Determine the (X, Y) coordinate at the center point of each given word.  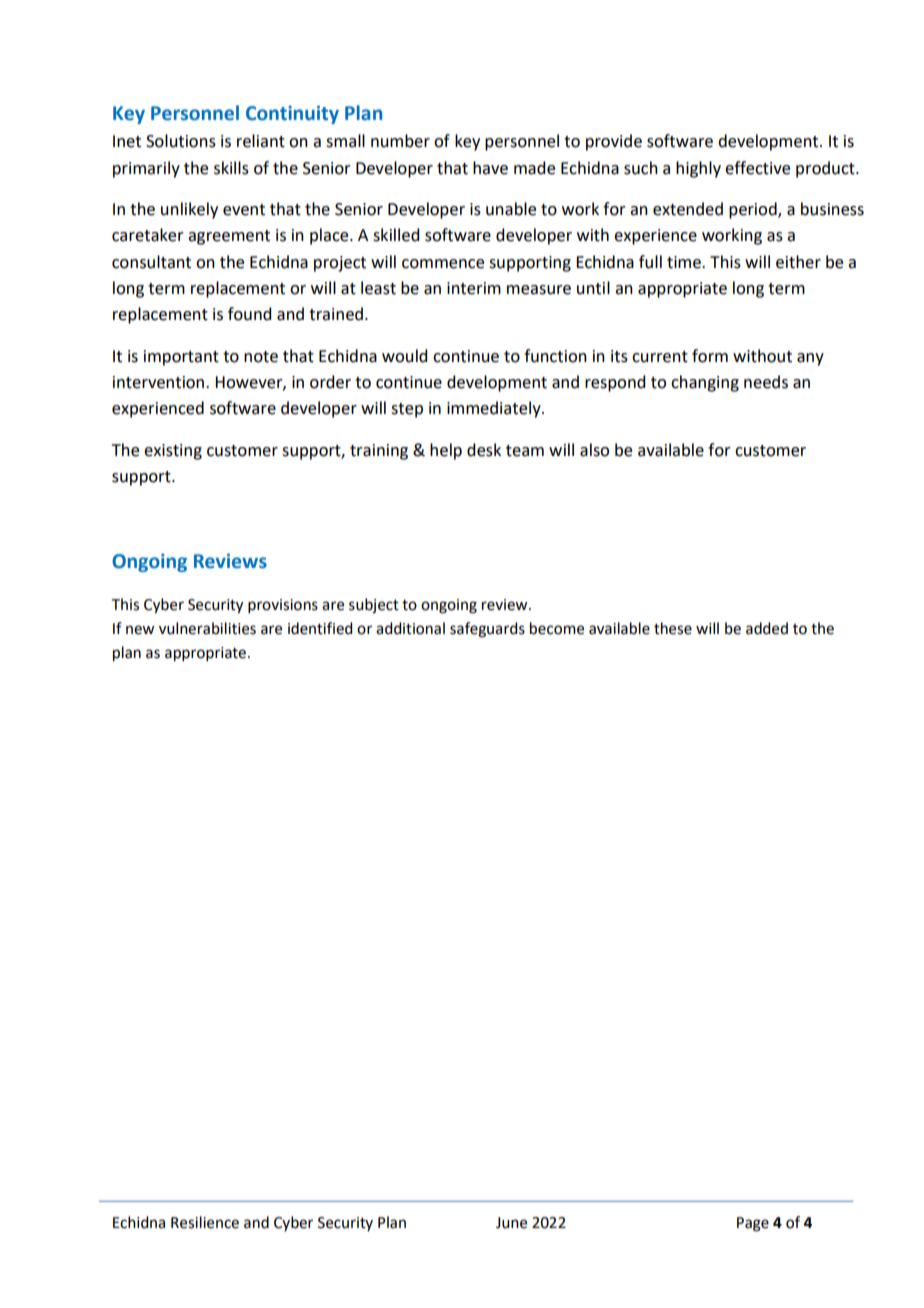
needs (766, 382)
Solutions (181, 141)
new (140, 630)
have (490, 168)
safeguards (487, 630)
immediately (495, 409)
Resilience (205, 1222)
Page (753, 1224)
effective (757, 168)
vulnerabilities (207, 628)
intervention (160, 382)
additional (410, 628)
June (511, 1223)
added (767, 628)
